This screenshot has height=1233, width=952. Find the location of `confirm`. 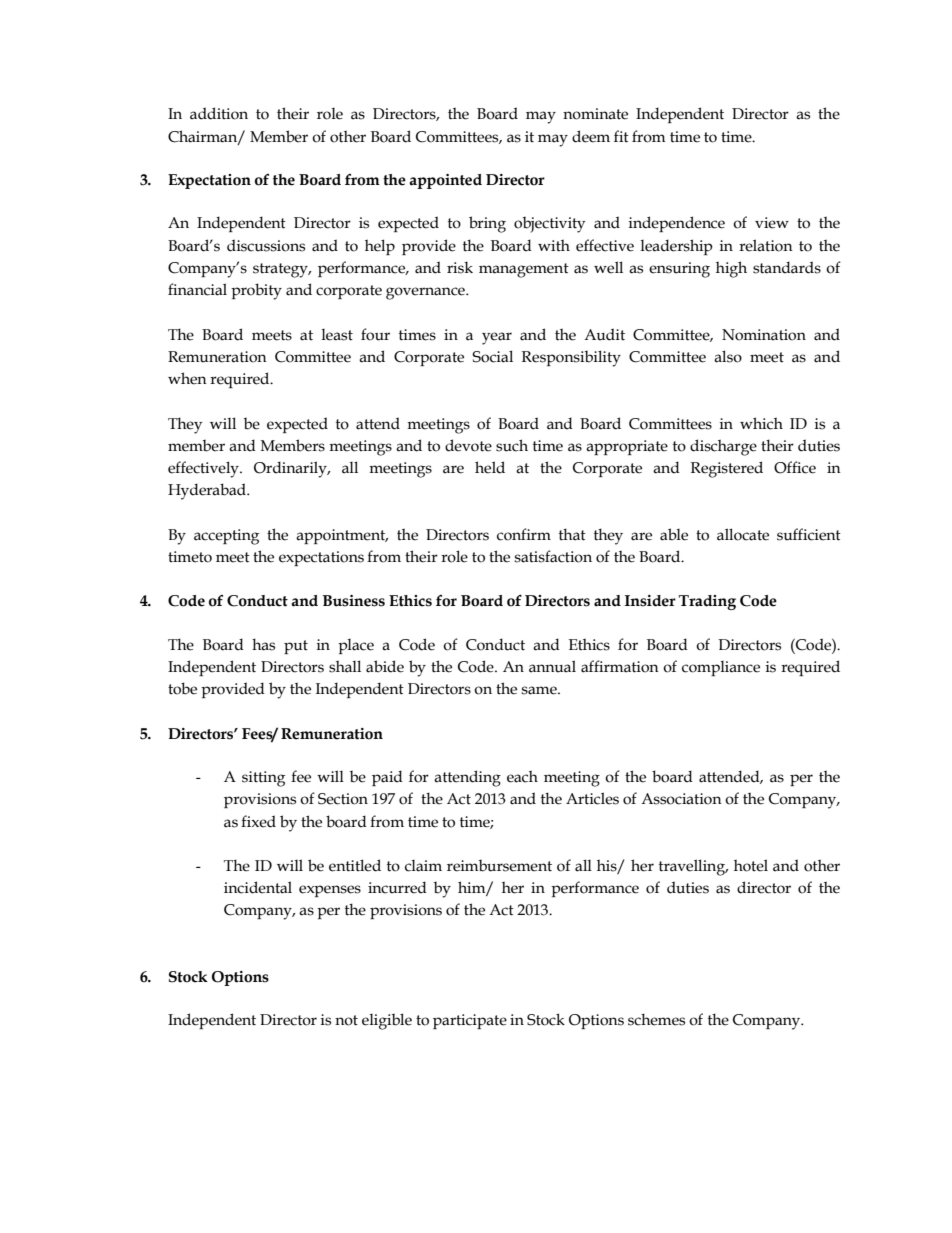

confirm is located at coordinates (524, 534).
